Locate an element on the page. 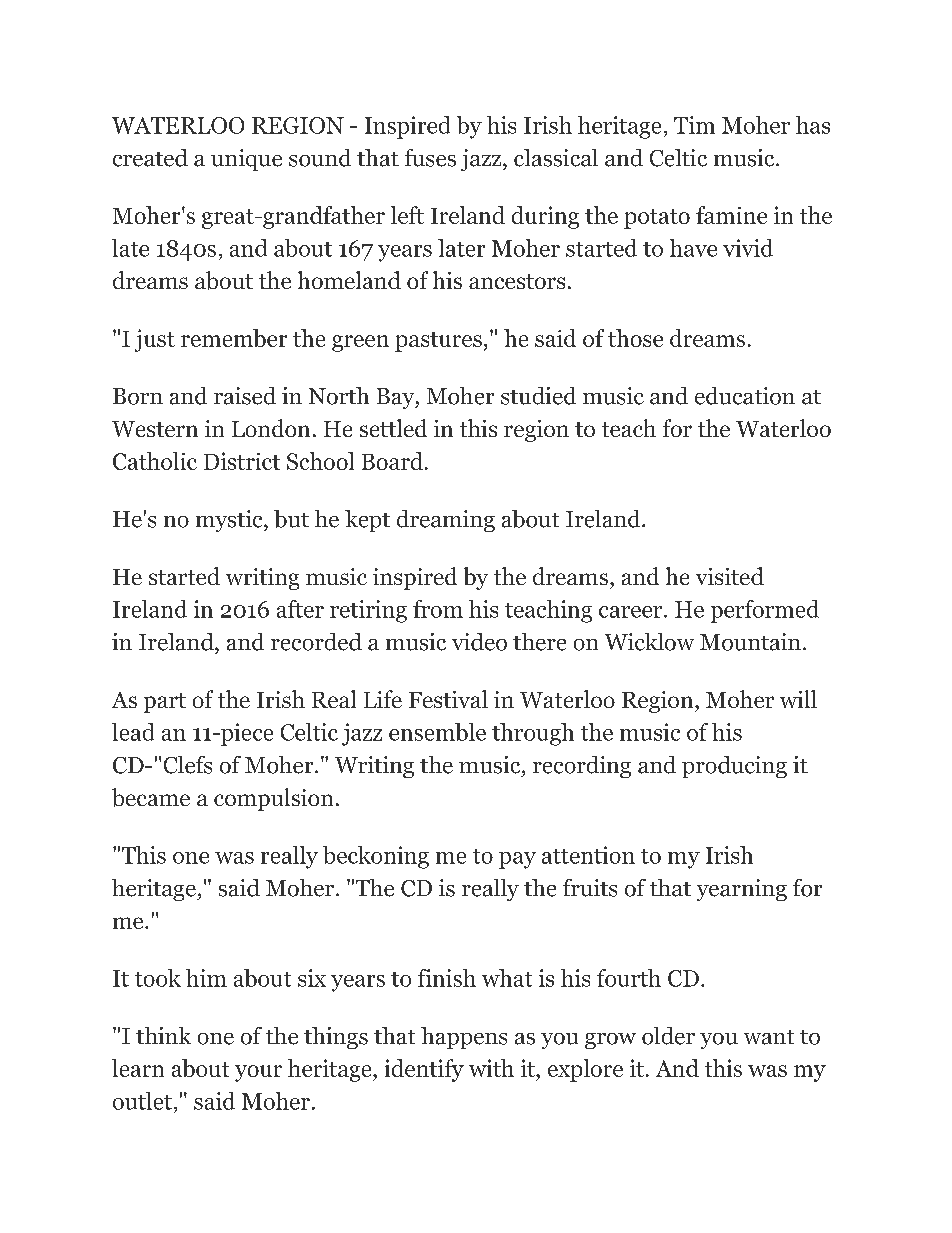 Image resolution: width=952 pixels, height=1233 pixels. your is located at coordinates (258, 1073).
